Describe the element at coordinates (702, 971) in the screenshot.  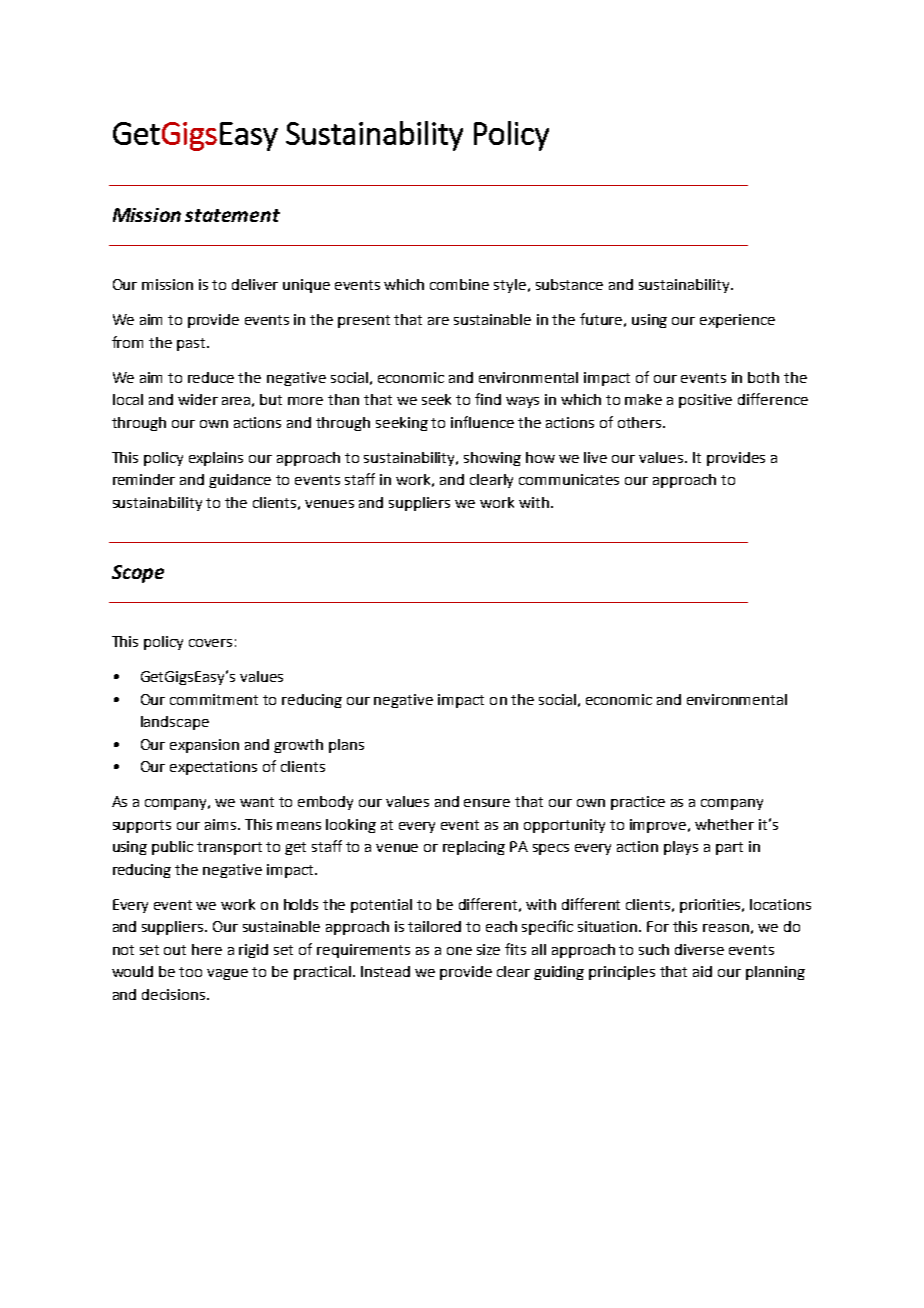
I see `aid` at that location.
